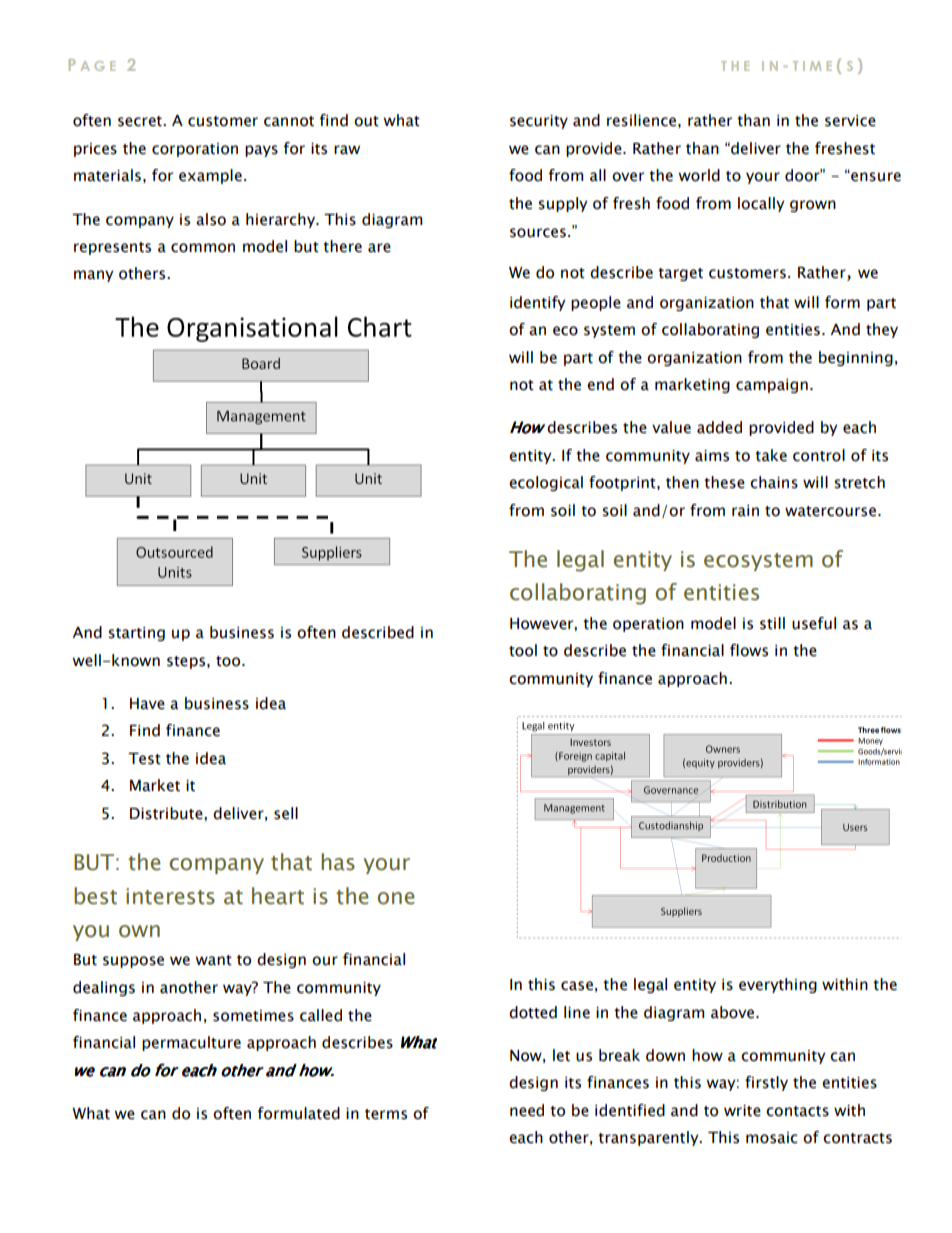  Describe the element at coordinates (797, 1111) in the document. I see `contacts` at that location.
